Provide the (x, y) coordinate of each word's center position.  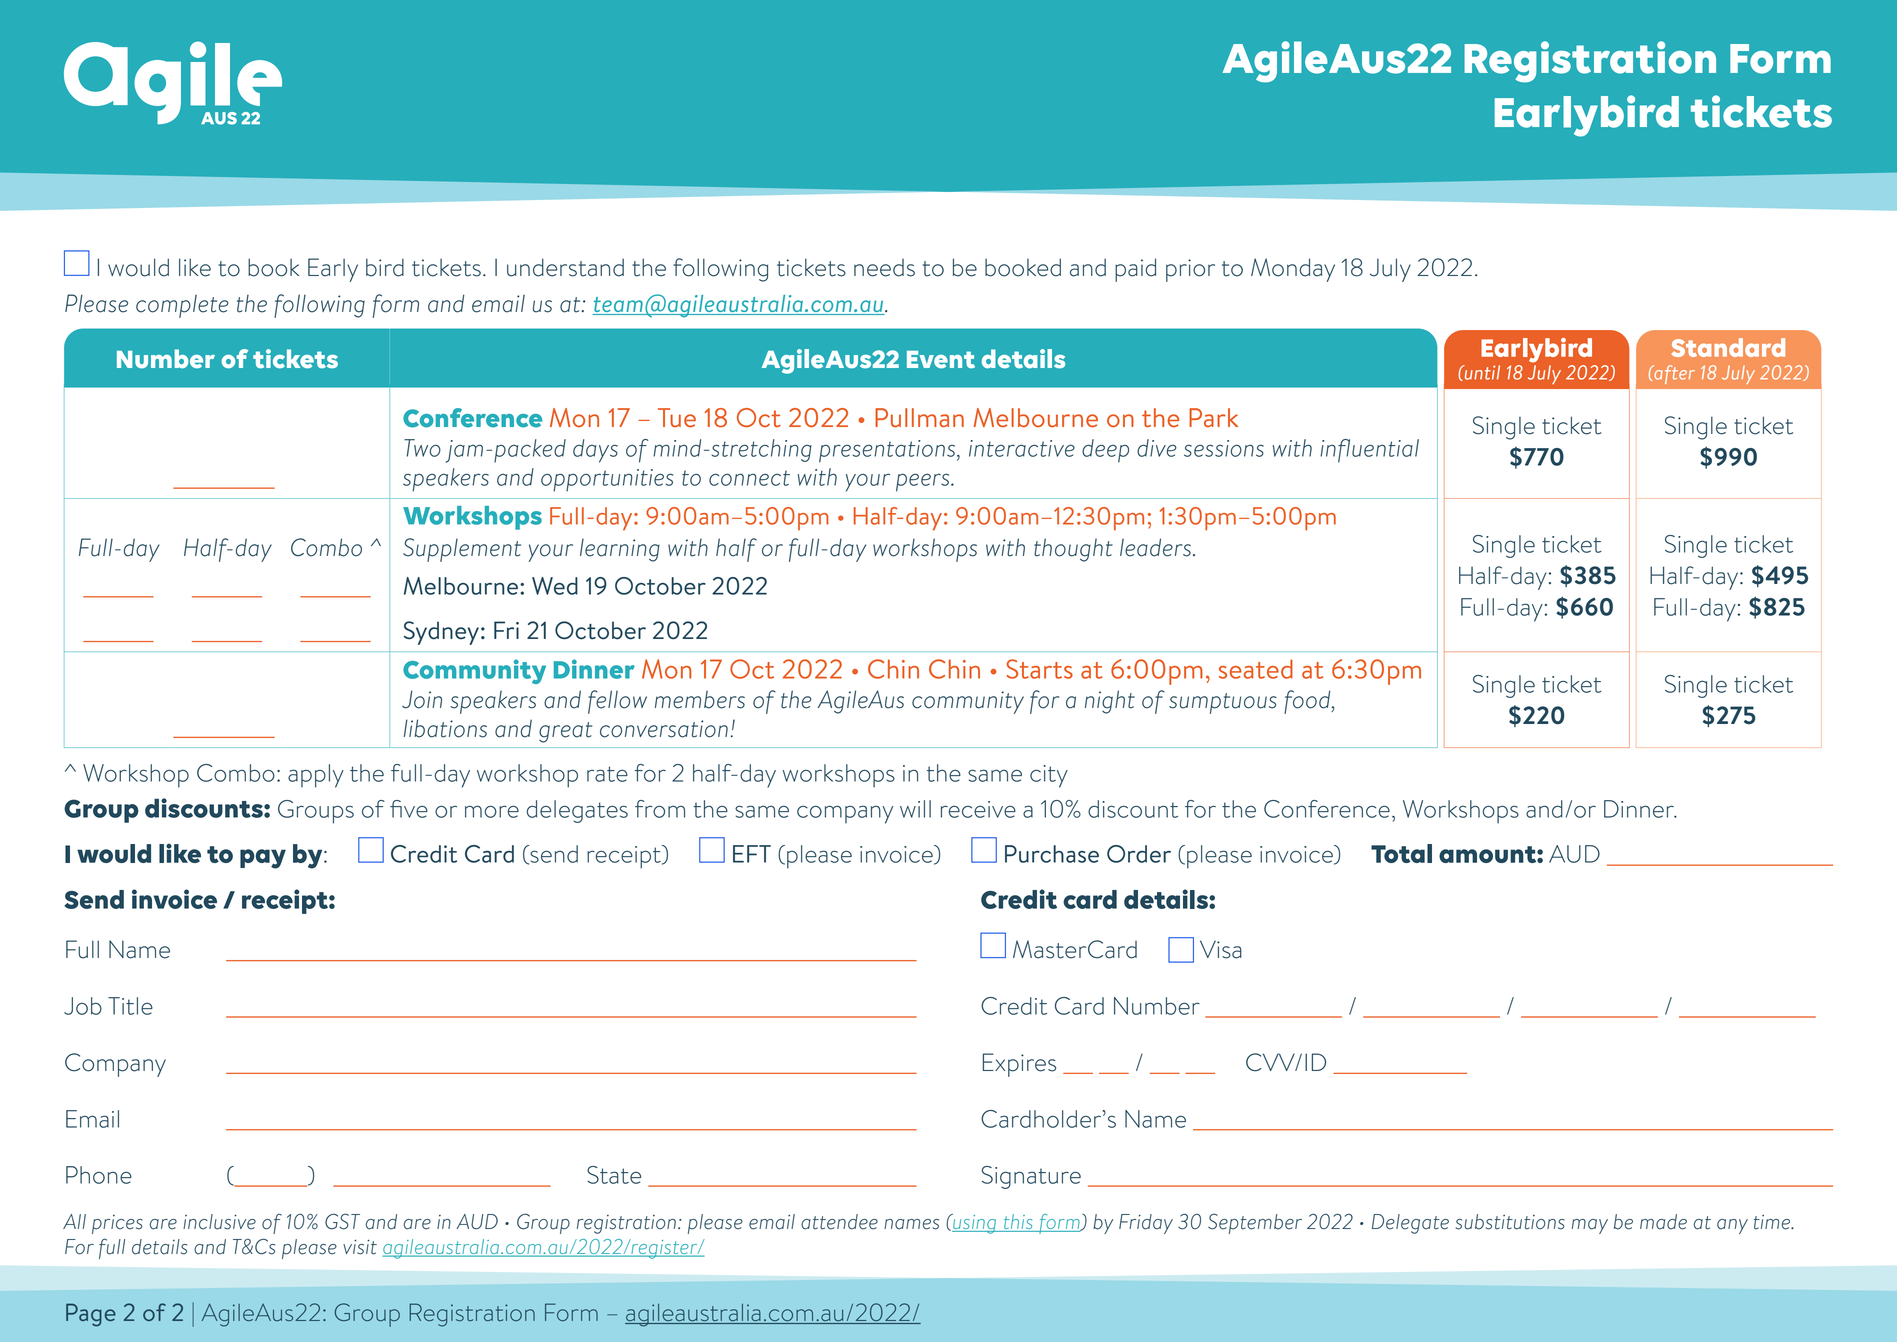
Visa (1221, 949)
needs (884, 268)
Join (422, 699)
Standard (1728, 347)
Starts (1040, 669)
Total (1401, 853)
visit (360, 1247)
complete (182, 306)
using (975, 1224)
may (1590, 1226)
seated (1256, 669)
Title (130, 1006)
